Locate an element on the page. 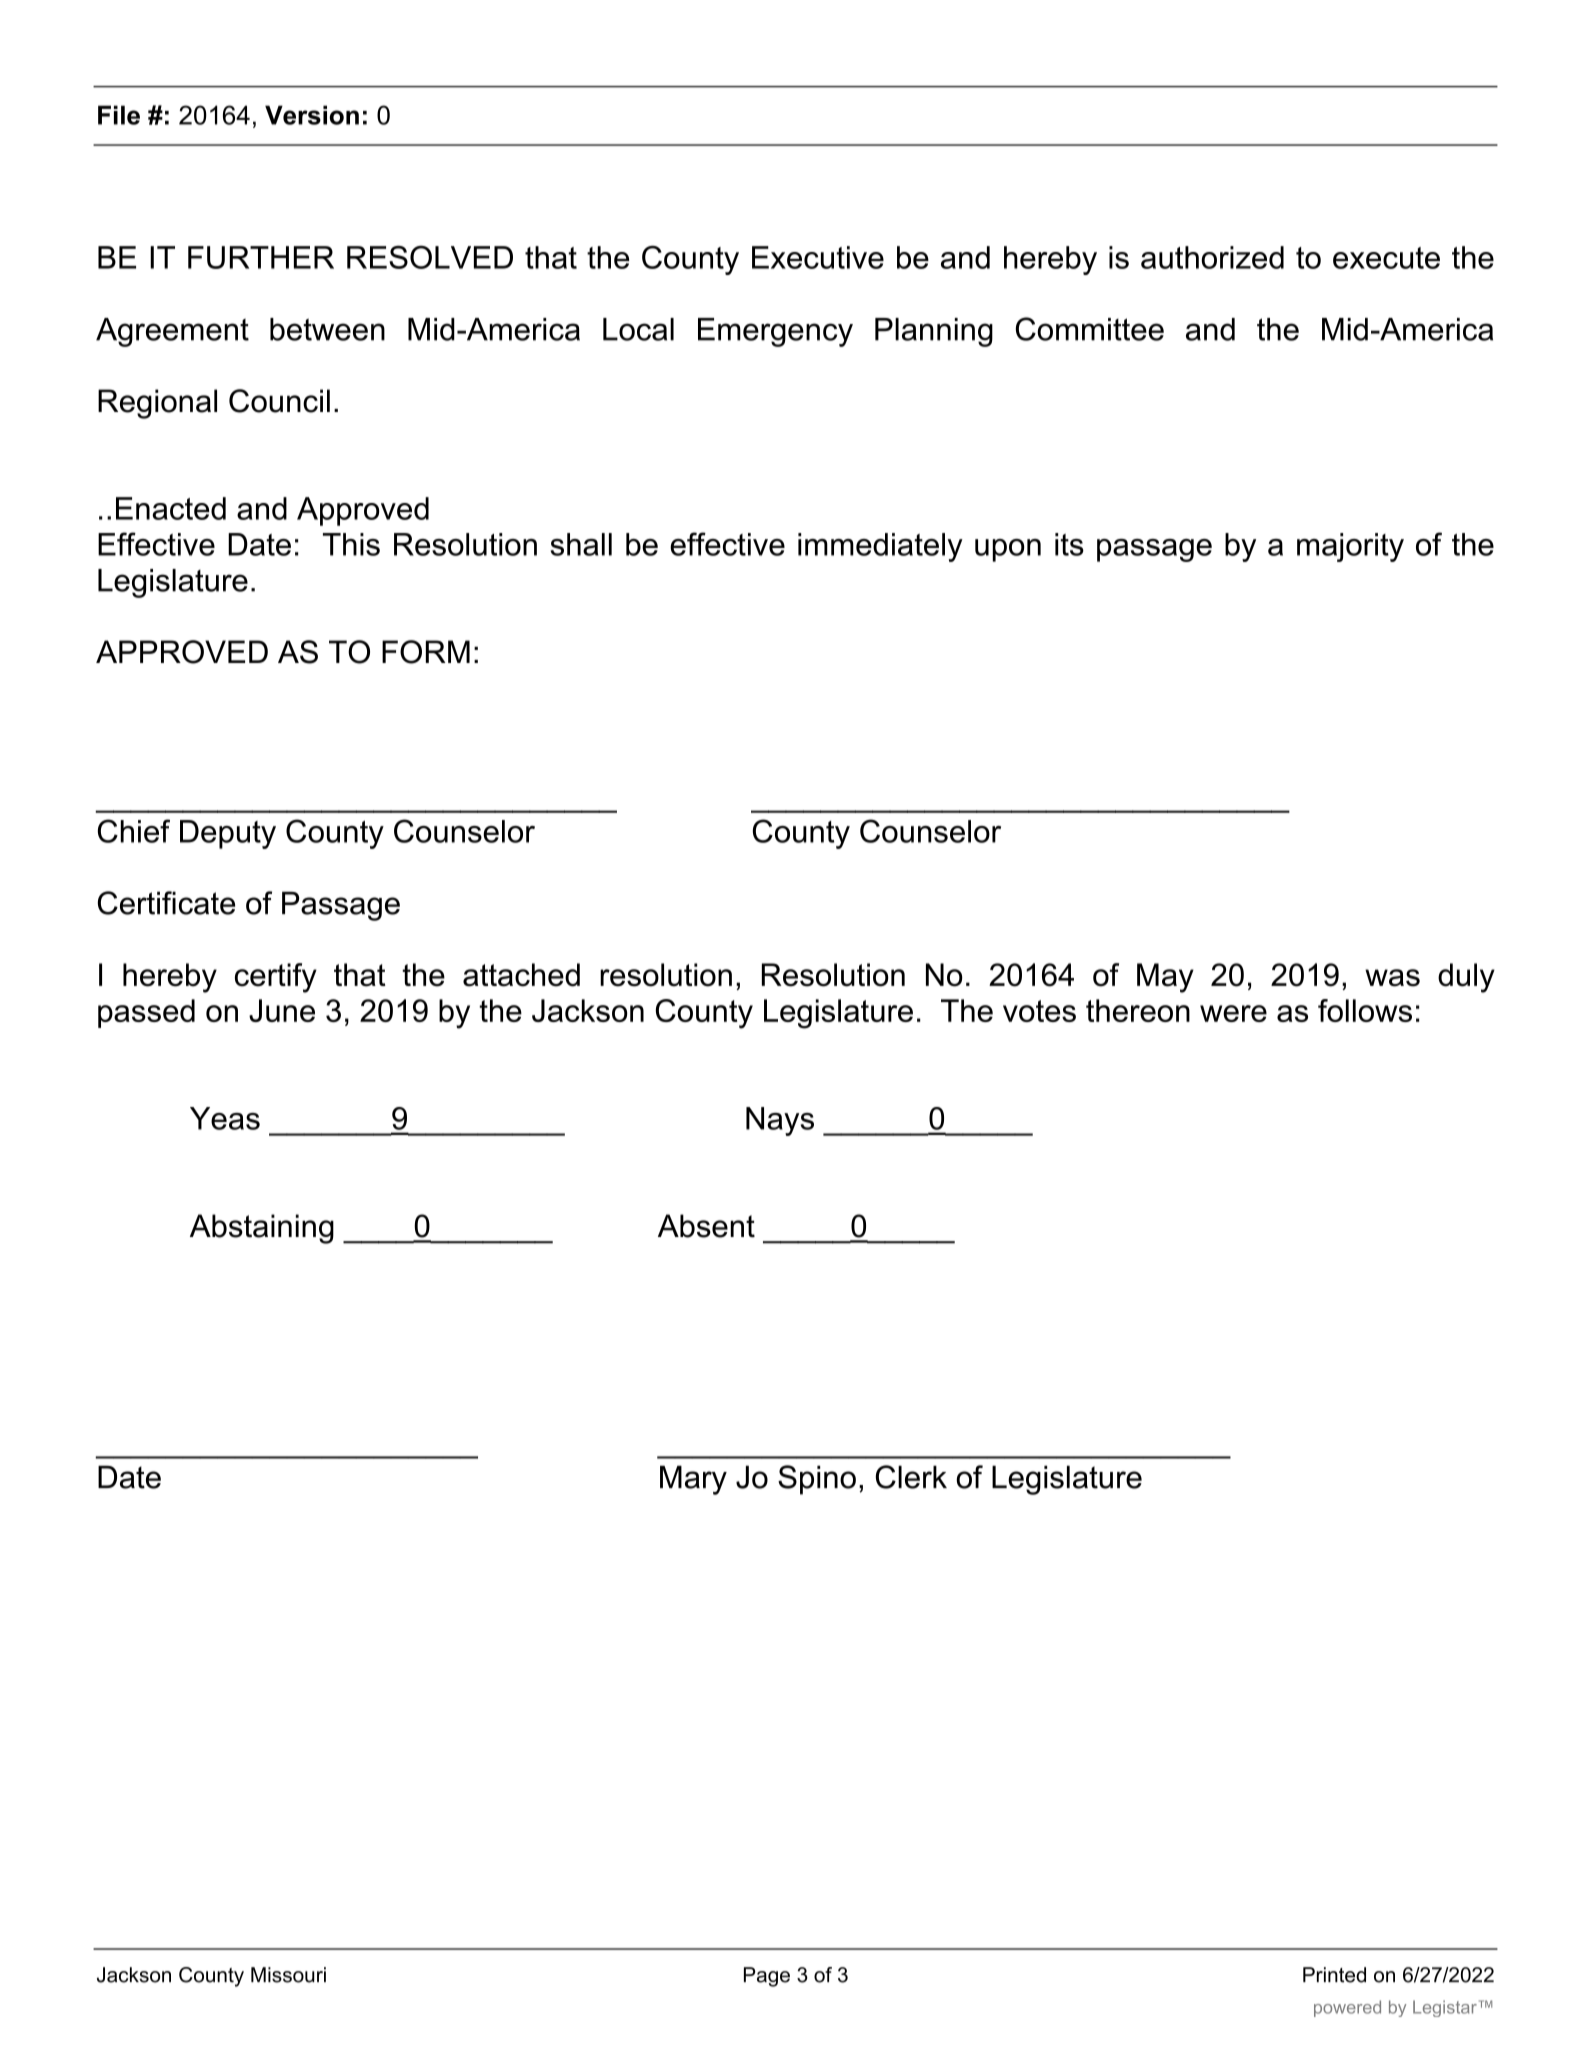  Deputy is located at coordinates (228, 834).
